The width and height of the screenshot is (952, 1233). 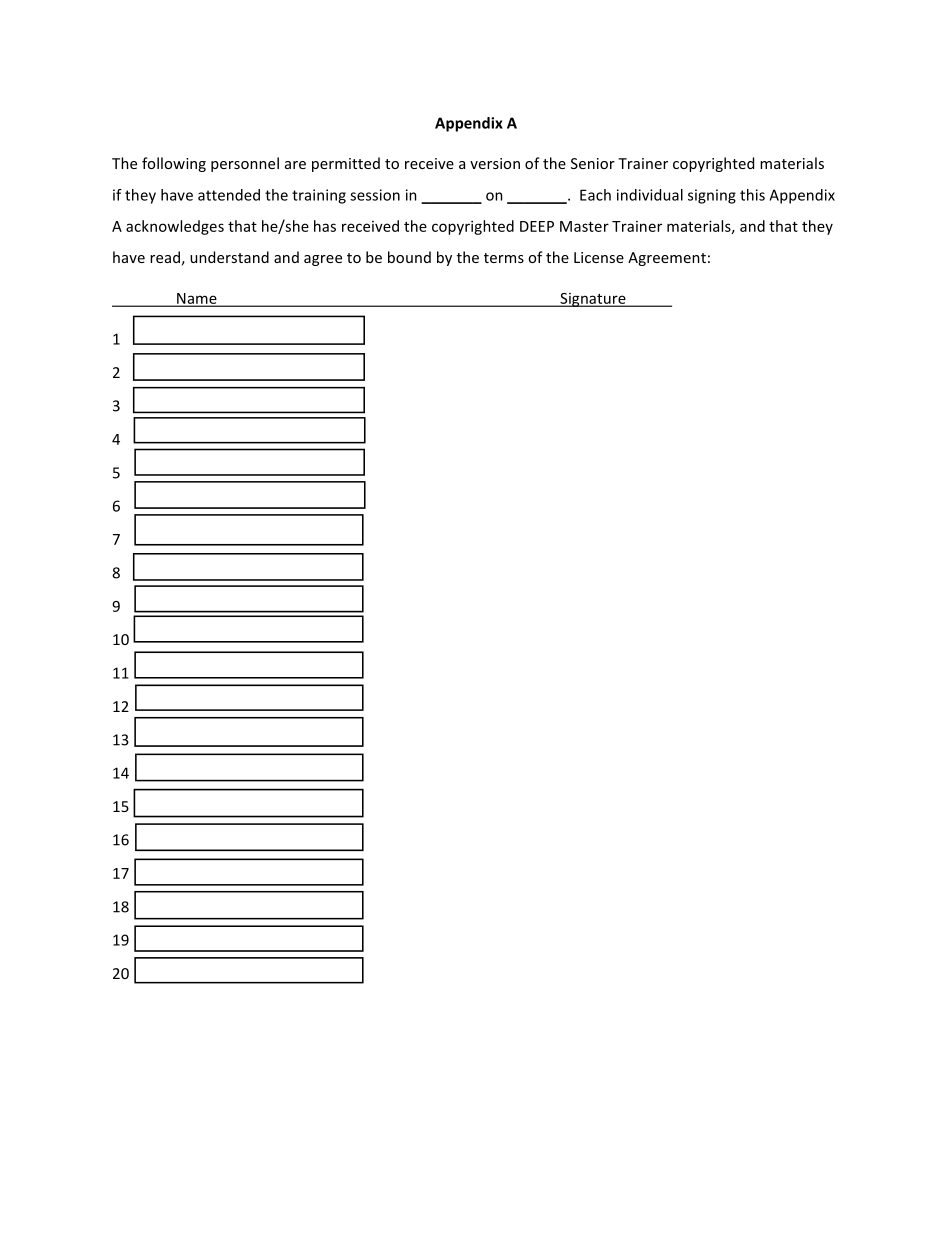 What do you see at coordinates (175, 227) in the screenshot?
I see `acknowledges` at bounding box center [175, 227].
